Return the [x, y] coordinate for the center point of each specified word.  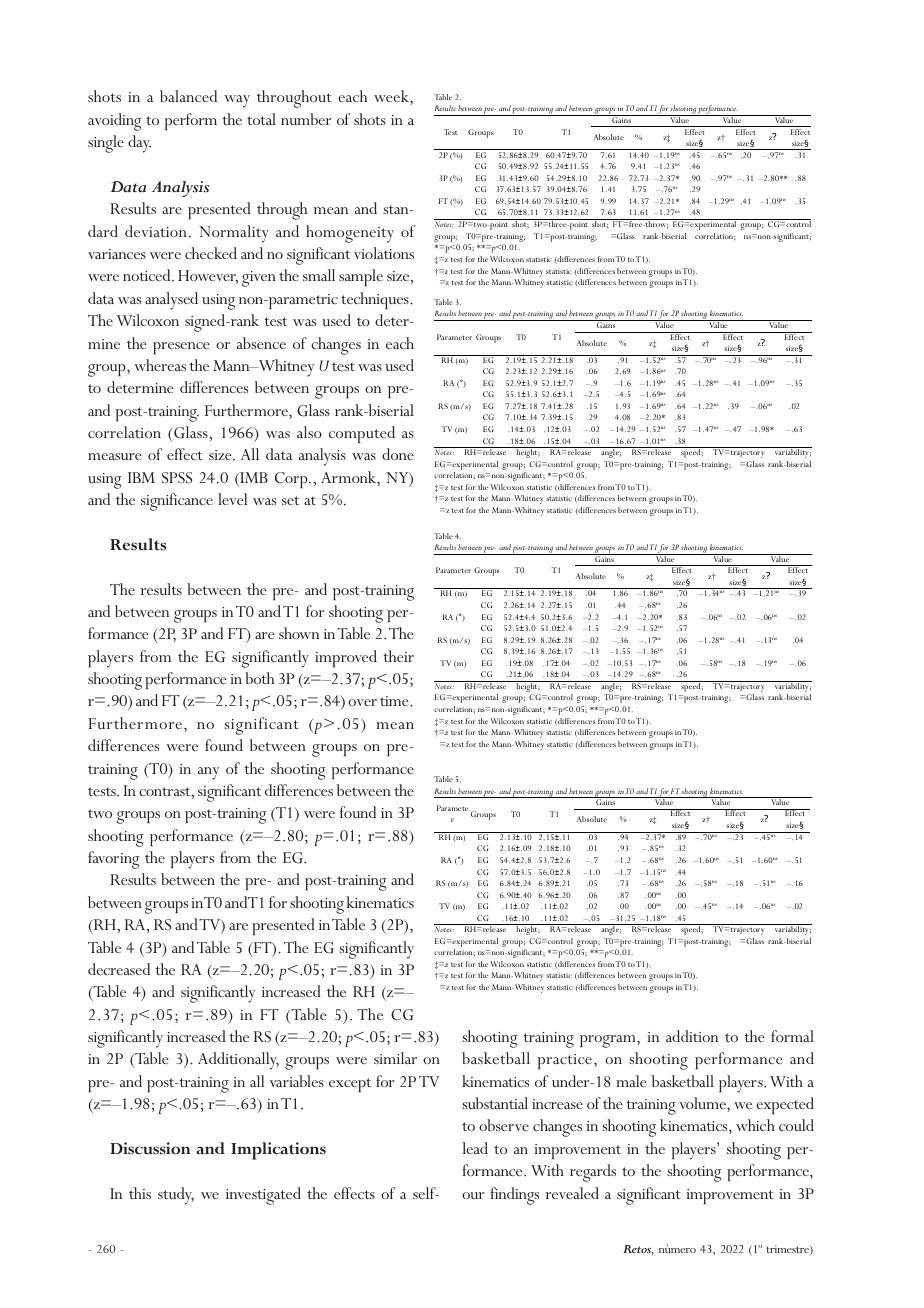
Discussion [150, 1148]
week [392, 96]
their [399, 656]
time [395, 701]
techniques [376, 300]
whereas [160, 365]
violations [384, 253]
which [755, 1125]
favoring [113, 860]
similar [395, 1058]
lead [475, 1148]
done [398, 454]
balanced [188, 96]
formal [792, 1036]
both [259, 678]
